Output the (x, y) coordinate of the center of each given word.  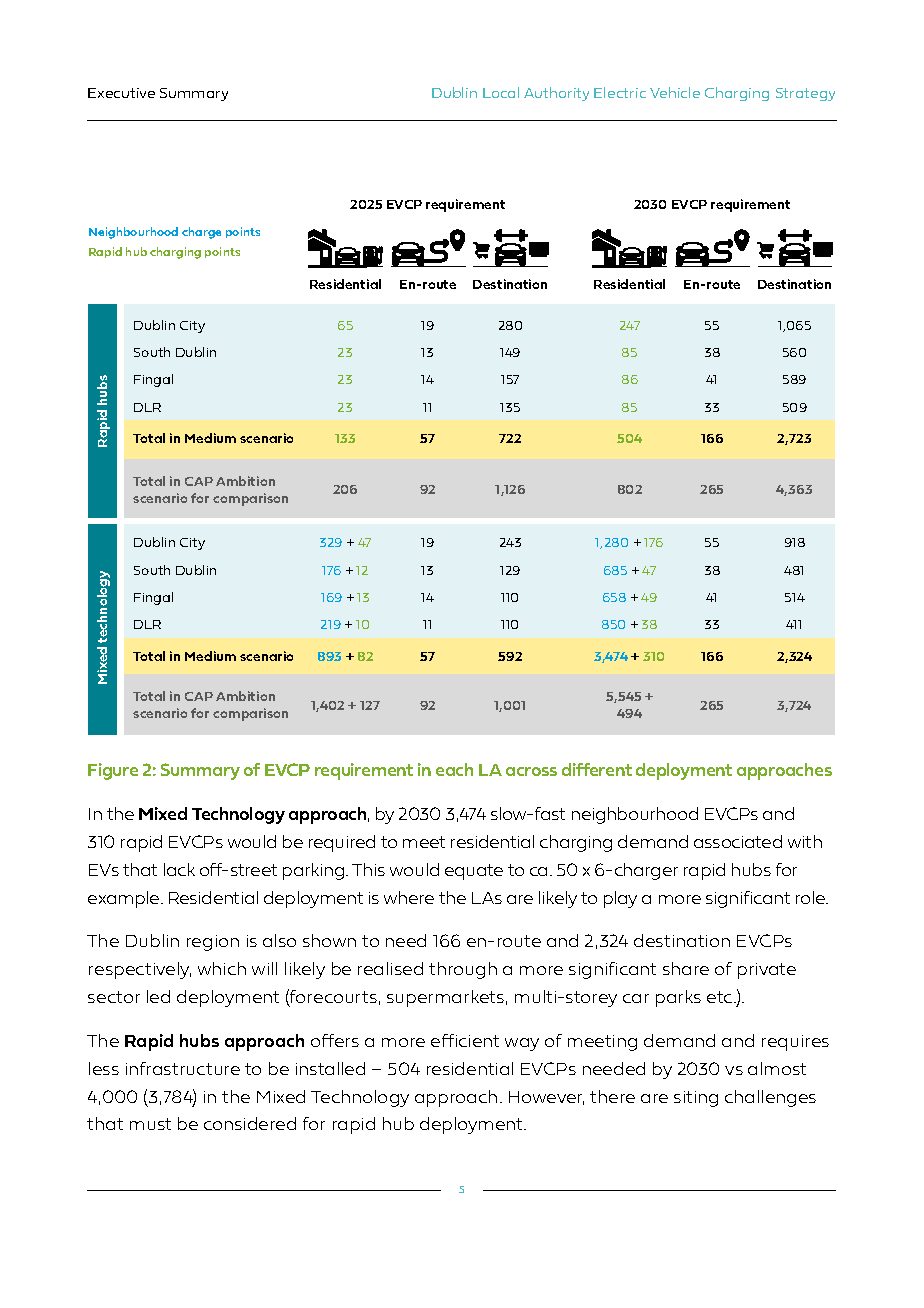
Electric (620, 92)
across (531, 771)
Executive (121, 93)
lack (179, 869)
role (812, 897)
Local (501, 92)
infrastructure (183, 1068)
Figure (113, 771)
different (597, 769)
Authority (556, 94)
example (125, 899)
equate (474, 872)
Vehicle (675, 92)
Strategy (805, 94)
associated (738, 841)
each (454, 769)
